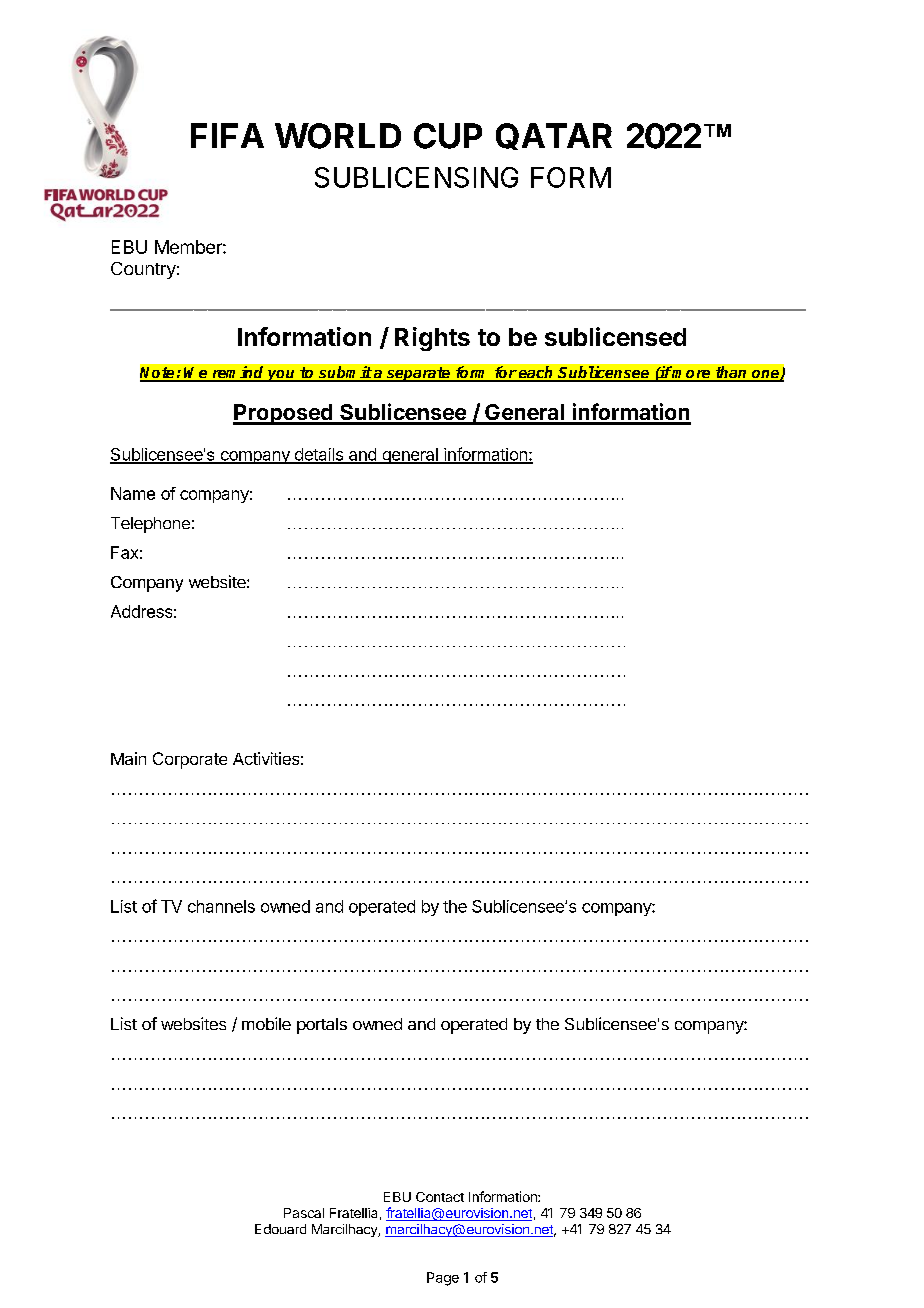 This screenshot has height=1308, width=924. Describe the element at coordinates (443, 1279) in the screenshot. I see `Page` at that location.
